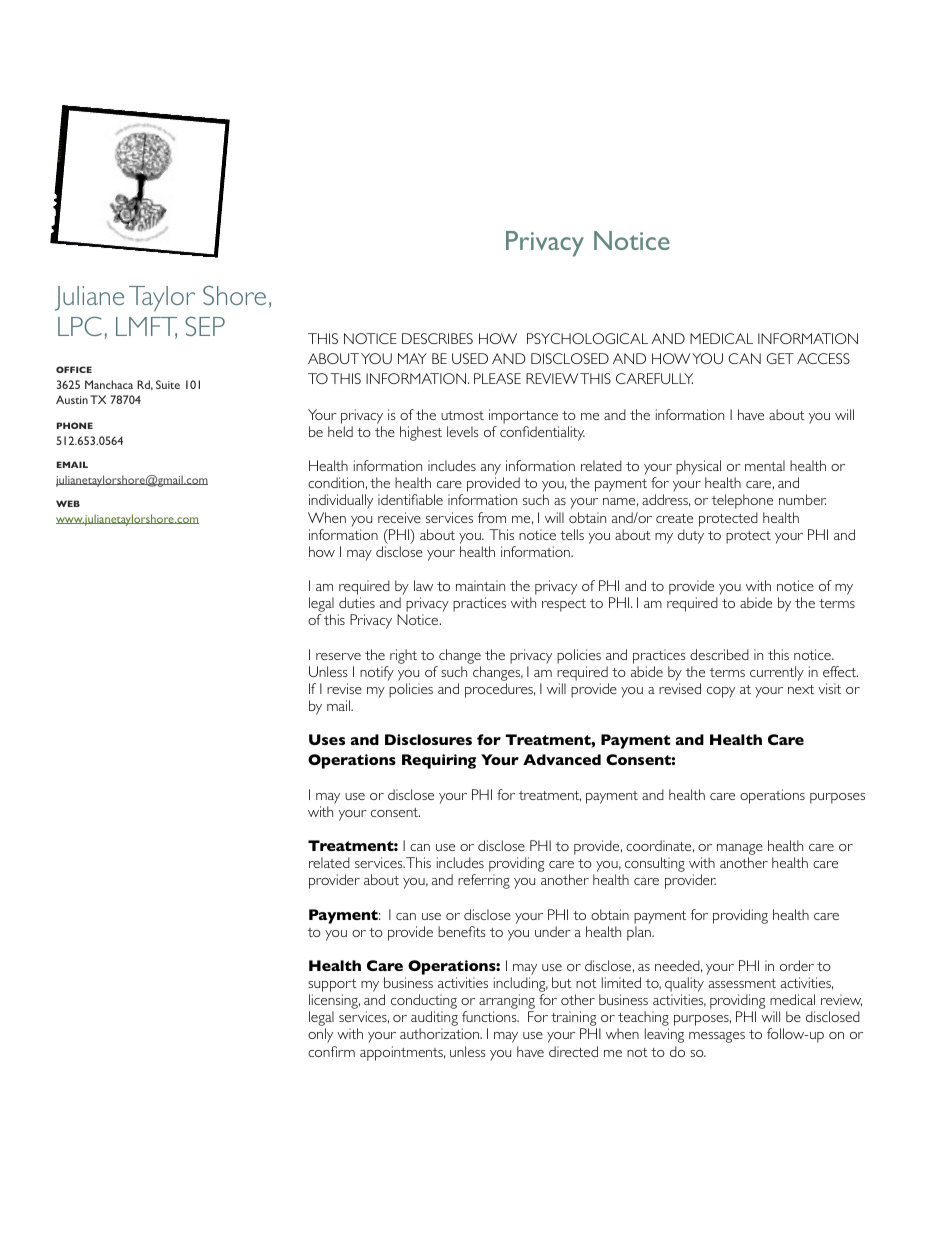 The height and width of the screenshot is (1233, 952). What do you see at coordinates (691, 536) in the screenshot?
I see `duty` at bounding box center [691, 536].
